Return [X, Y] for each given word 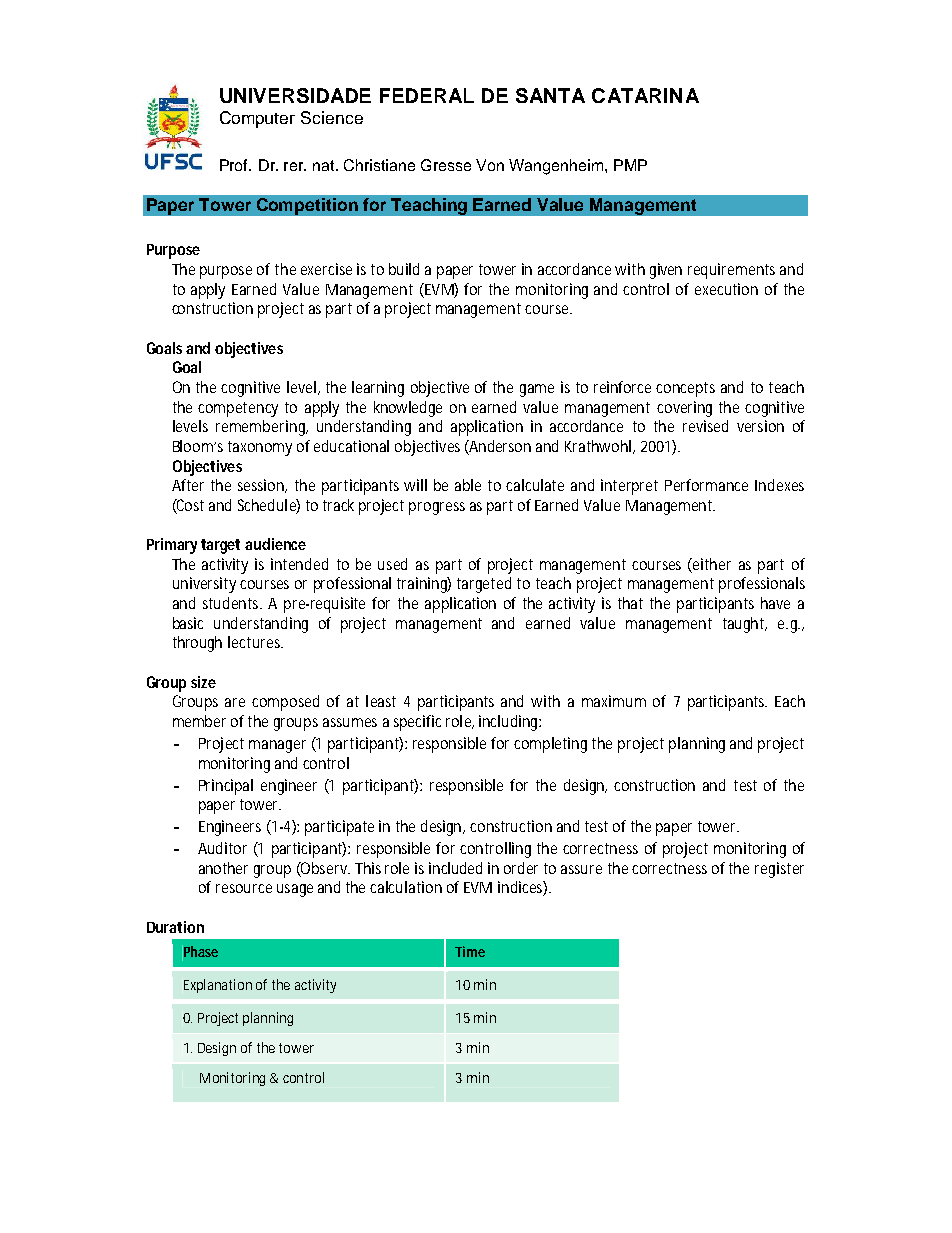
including [510, 723]
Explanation [218, 986]
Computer [257, 119]
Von [490, 165]
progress [437, 508]
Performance [706, 485]
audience [275, 544]
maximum [614, 701]
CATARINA [645, 95]
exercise [326, 269]
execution [726, 289]
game [537, 390]
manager [277, 746]
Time [470, 951]
